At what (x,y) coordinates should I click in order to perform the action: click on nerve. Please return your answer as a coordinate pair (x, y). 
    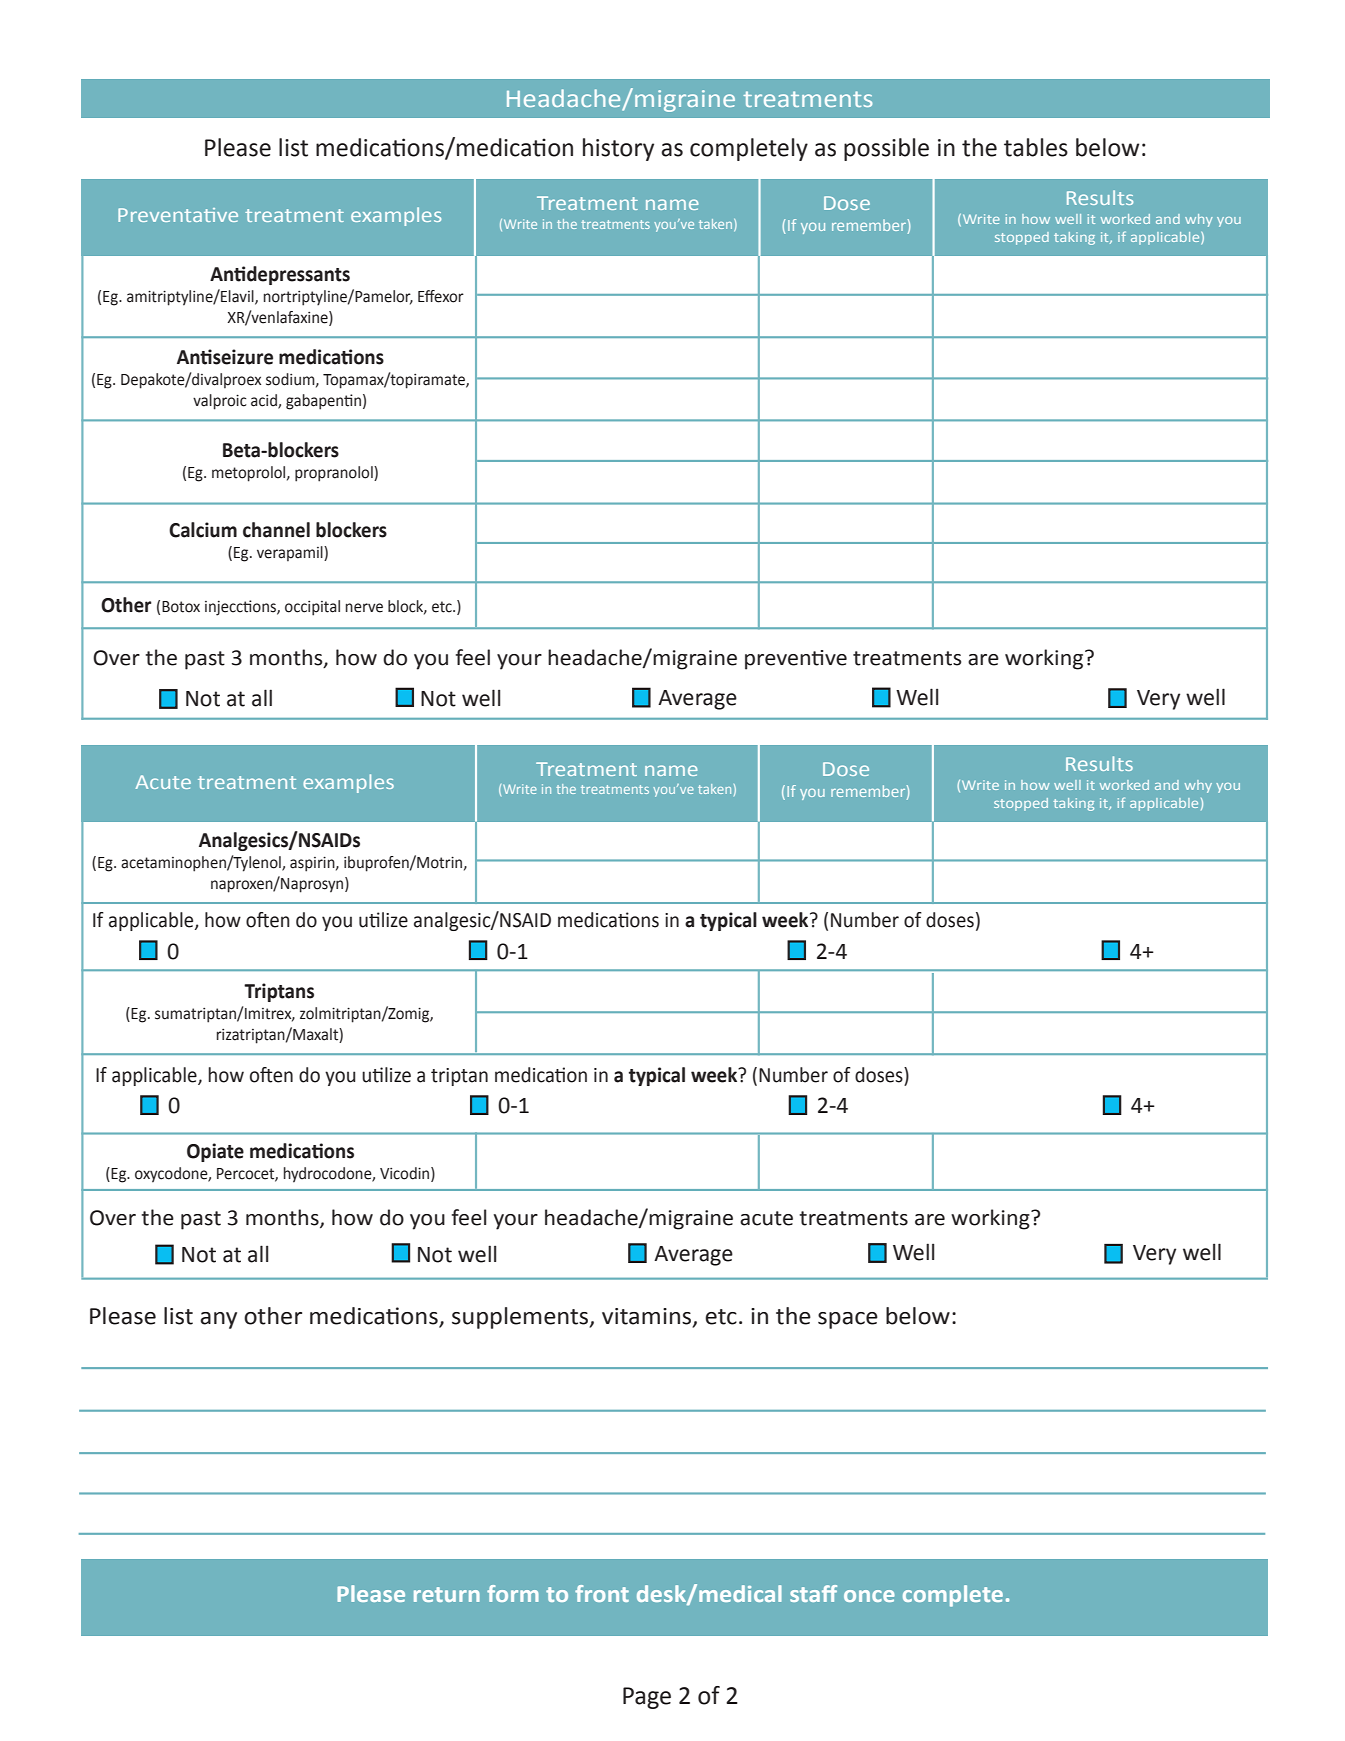
    Looking at the image, I should click on (364, 608).
